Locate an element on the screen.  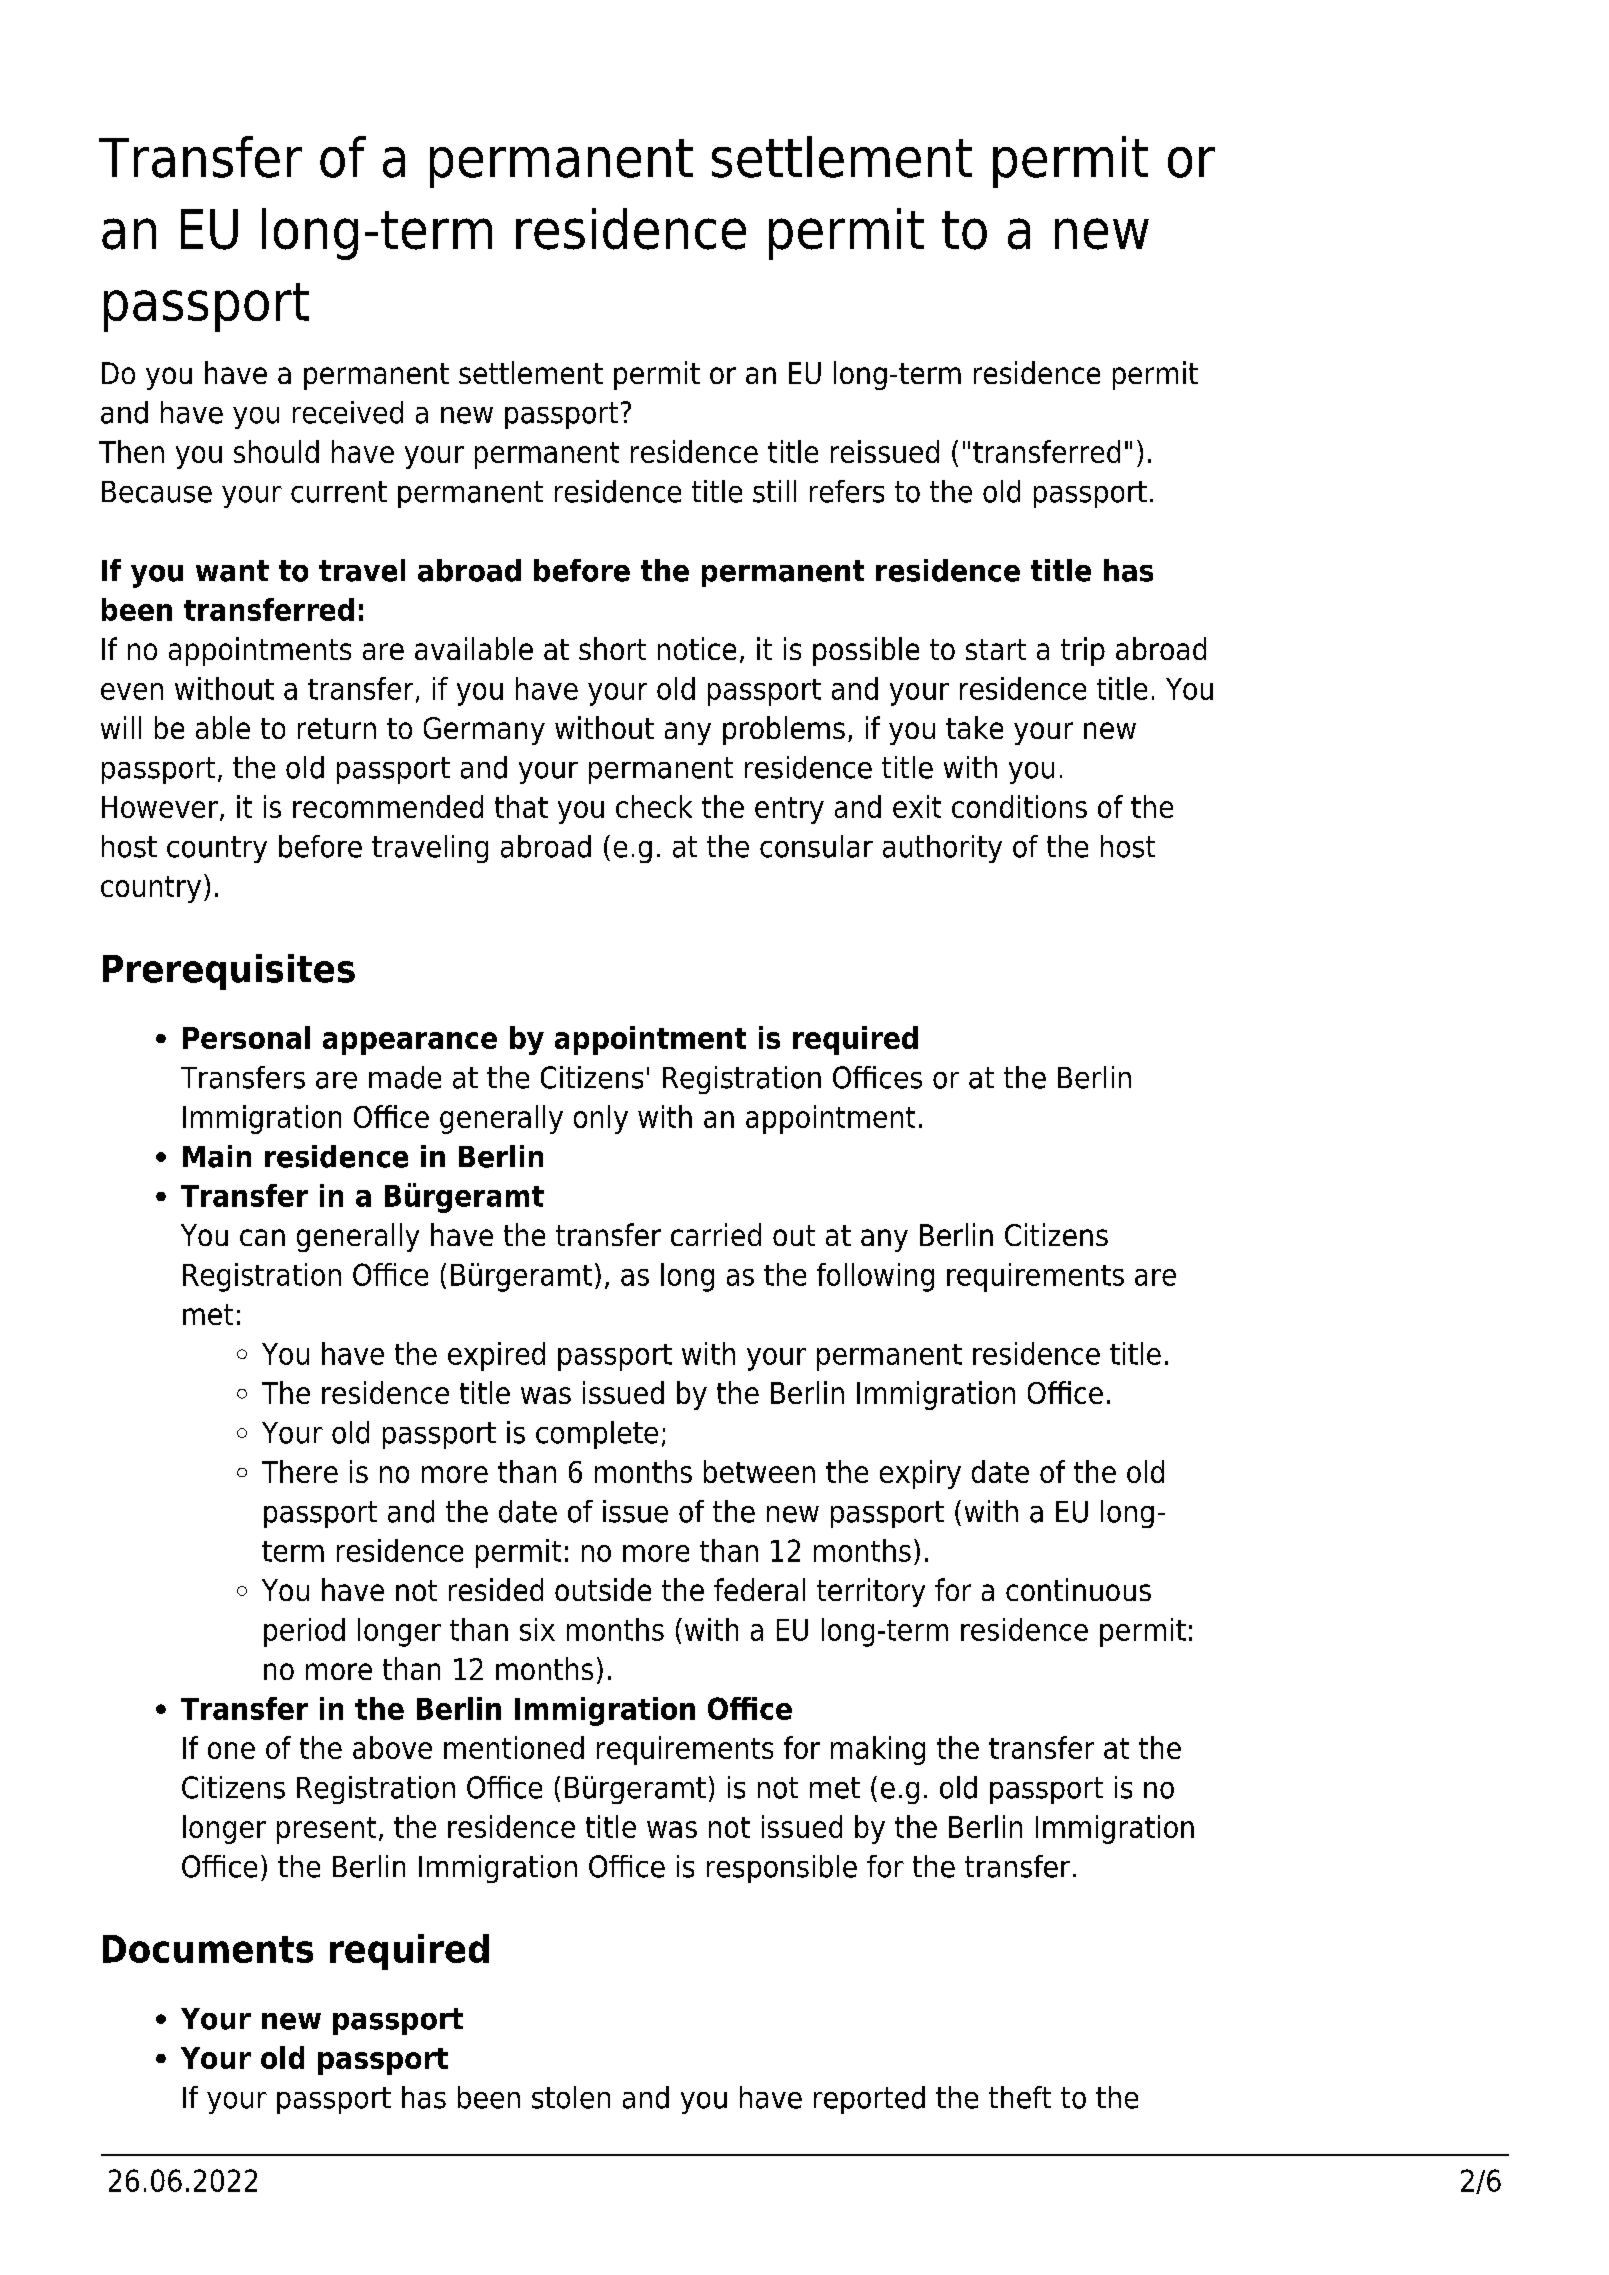
period is located at coordinates (304, 1632).
